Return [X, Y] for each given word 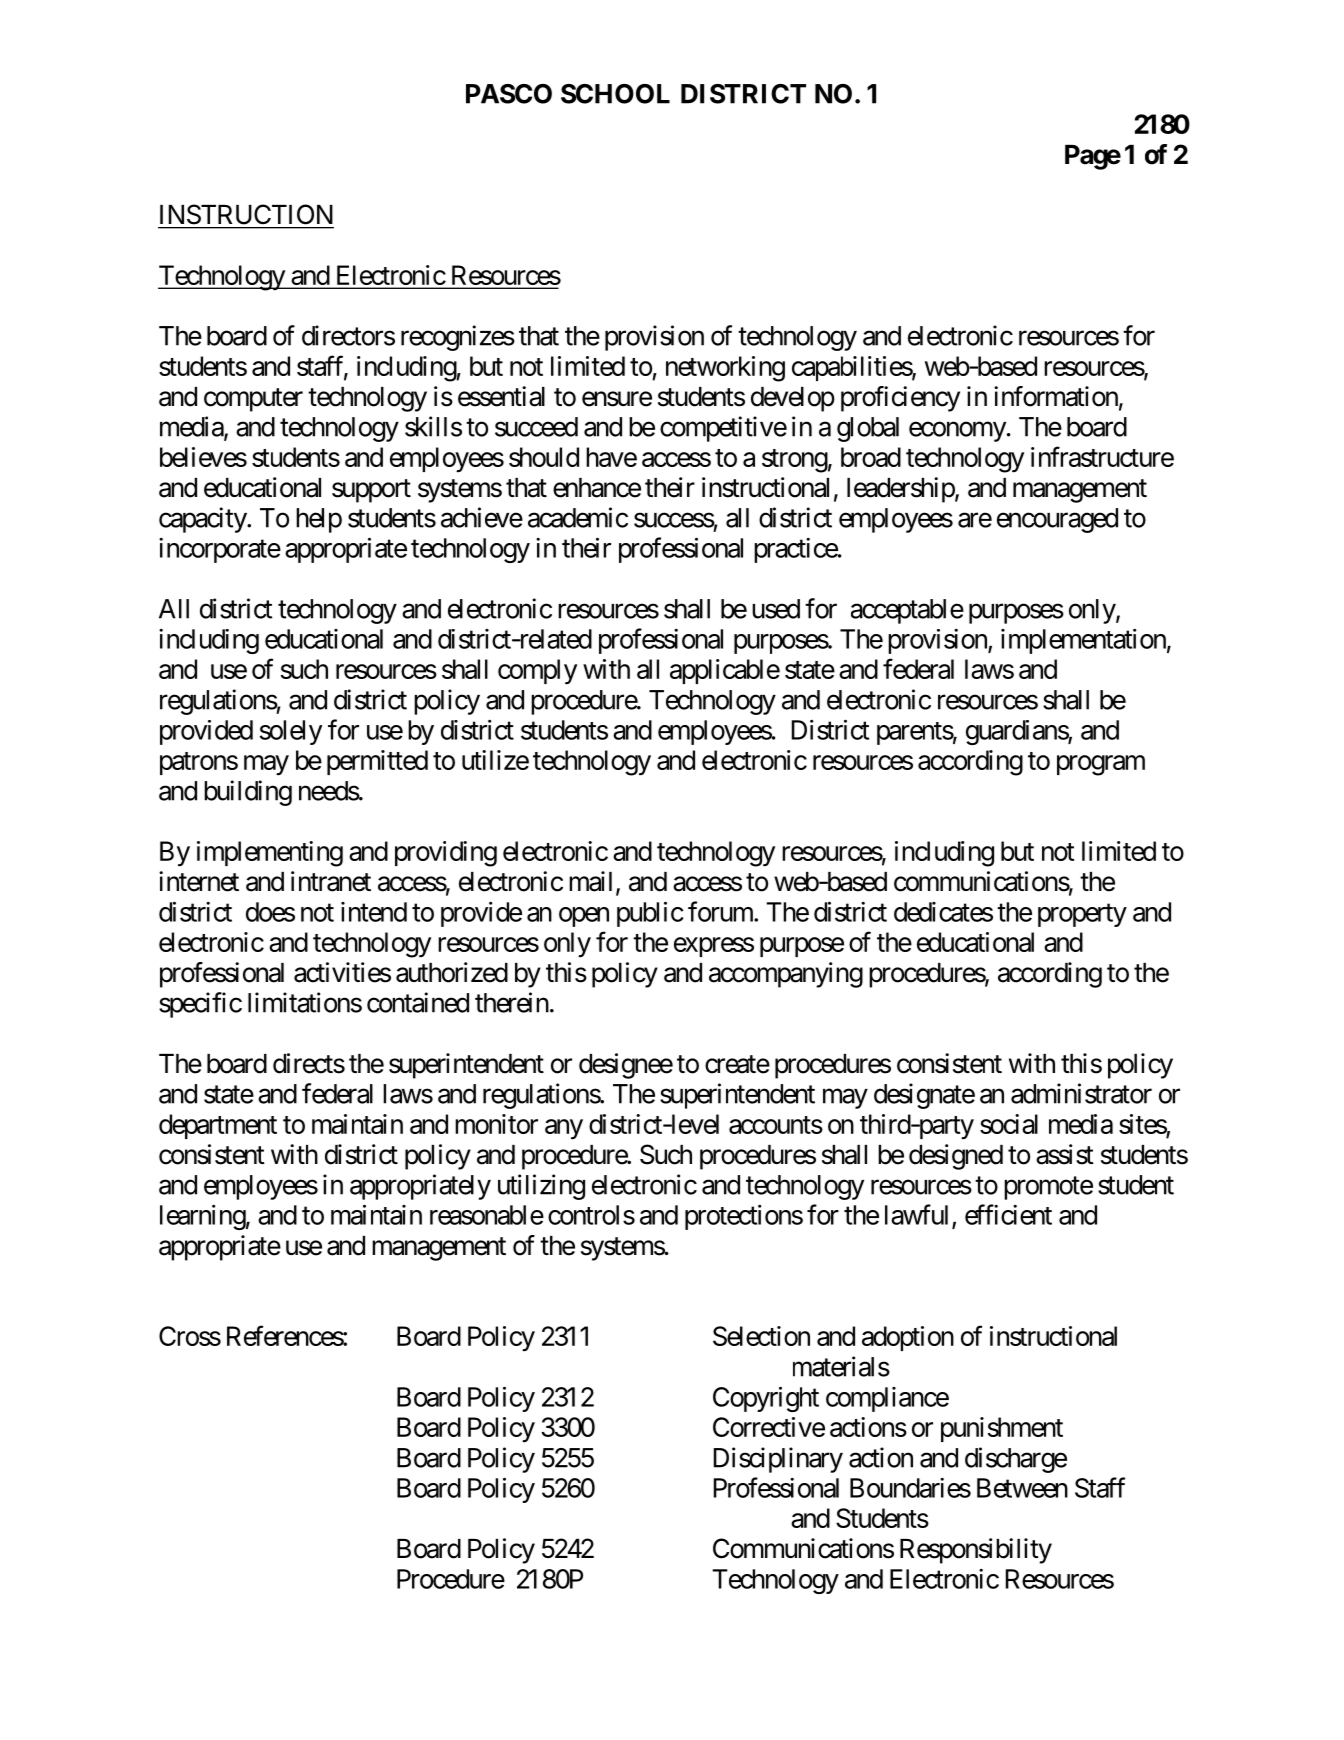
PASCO [509, 94]
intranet [331, 881]
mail [590, 881]
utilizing [541, 1187]
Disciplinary [778, 1460]
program [1101, 765]
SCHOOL [615, 94]
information [1056, 396]
